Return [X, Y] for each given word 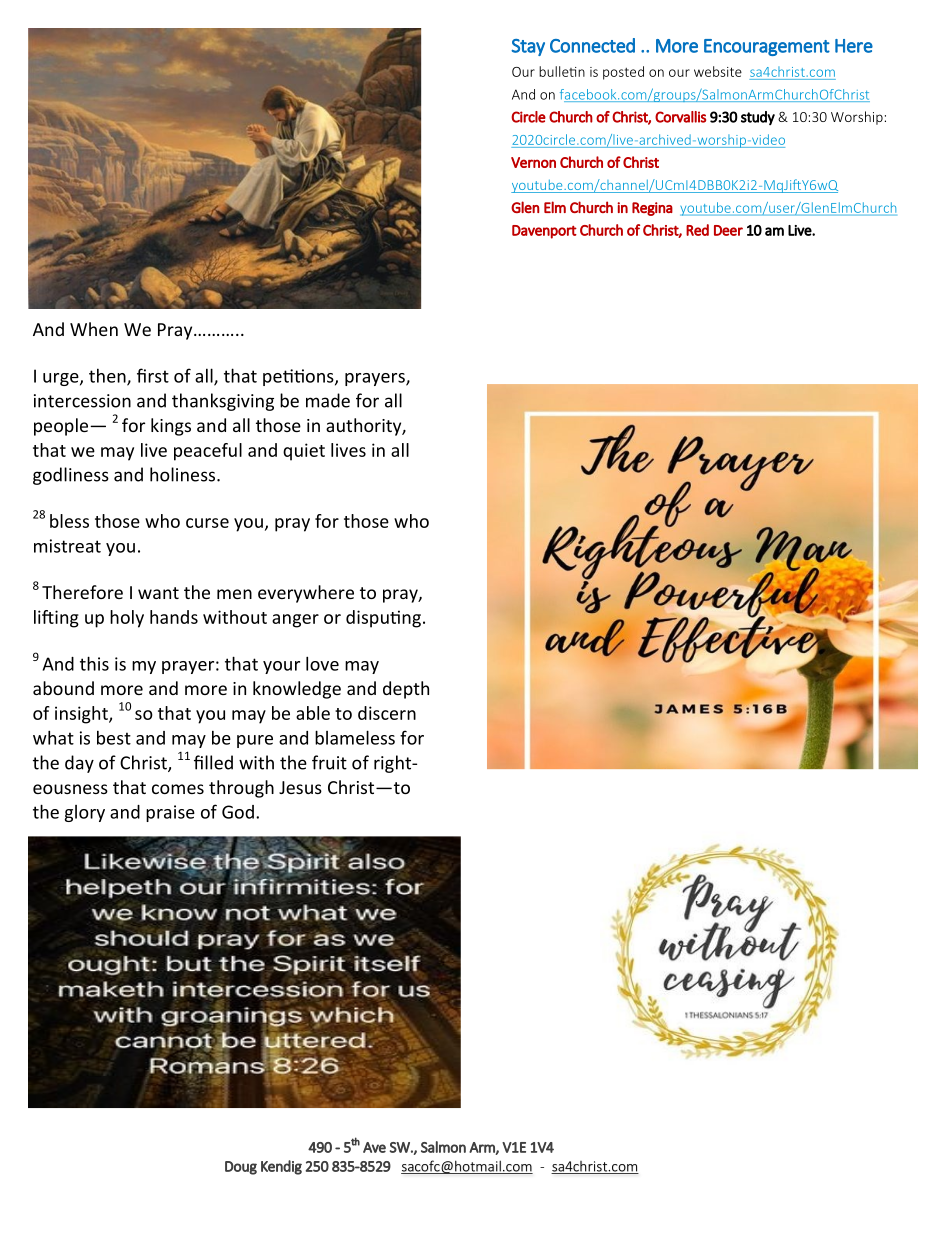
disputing [383, 619]
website [718, 71]
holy [127, 619]
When [94, 329]
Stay [528, 47]
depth [406, 690]
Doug [241, 1168]
